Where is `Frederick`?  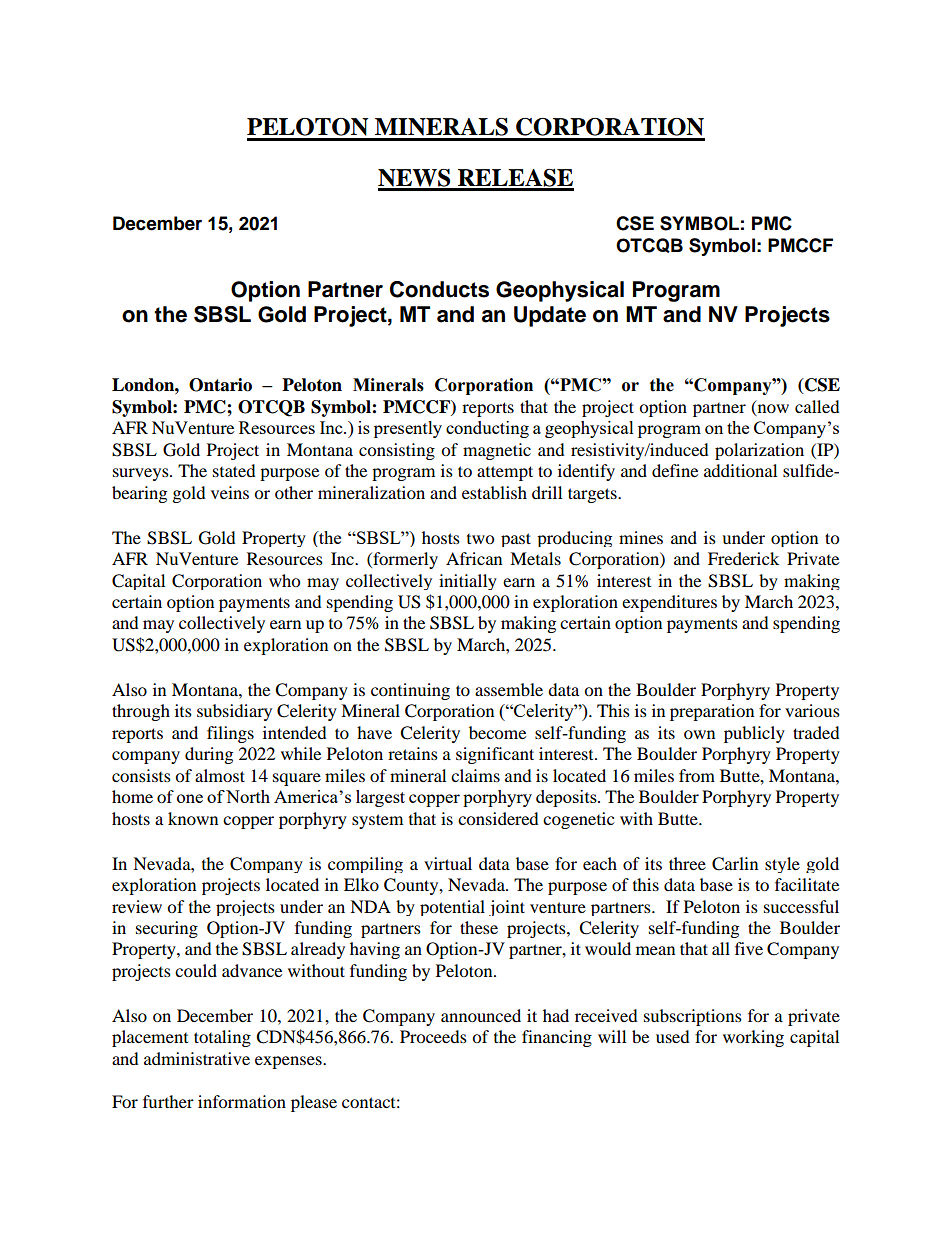
Frederick is located at coordinates (743, 558).
